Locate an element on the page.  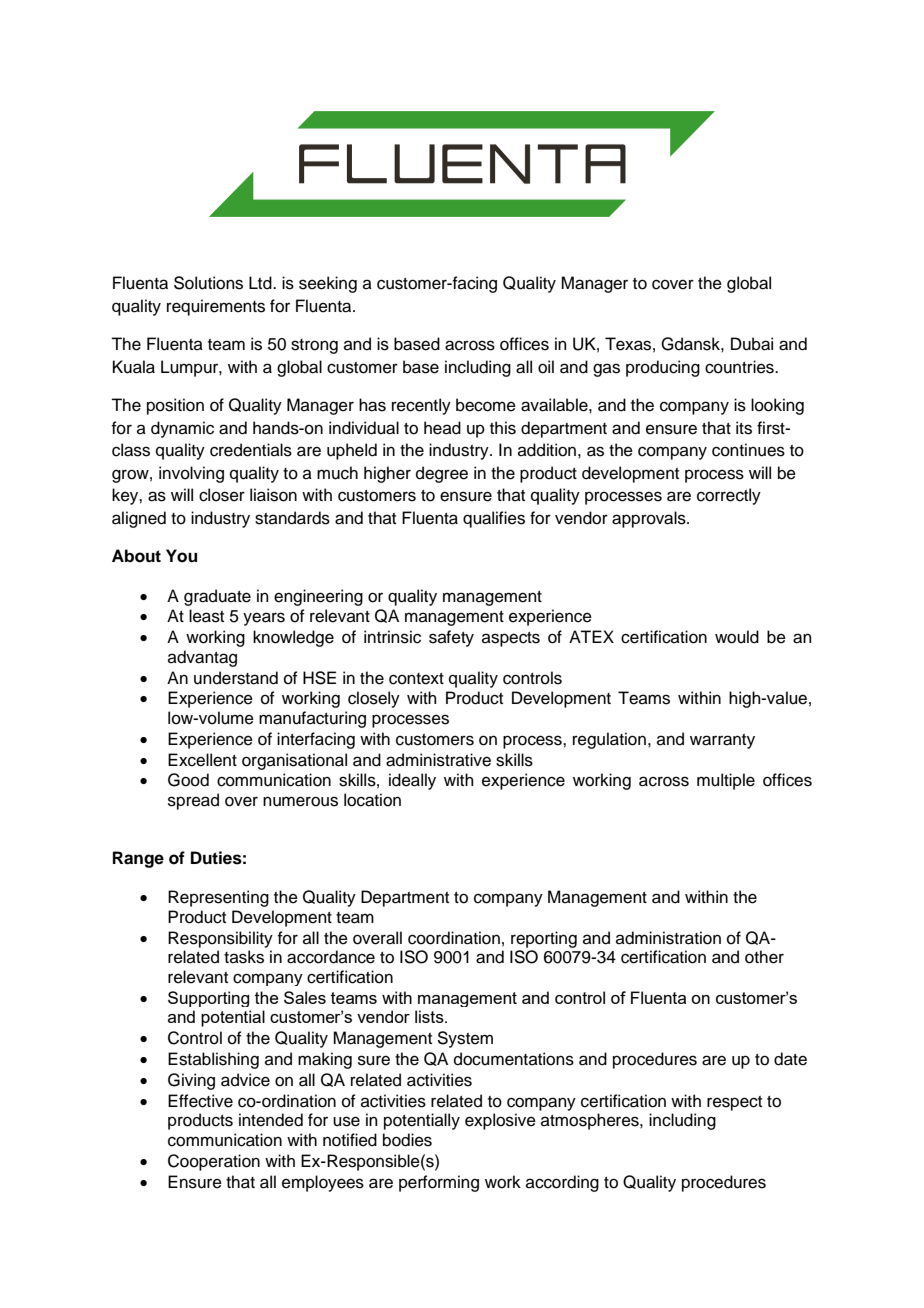
Responsibility is located at coordinates (220, 939).
